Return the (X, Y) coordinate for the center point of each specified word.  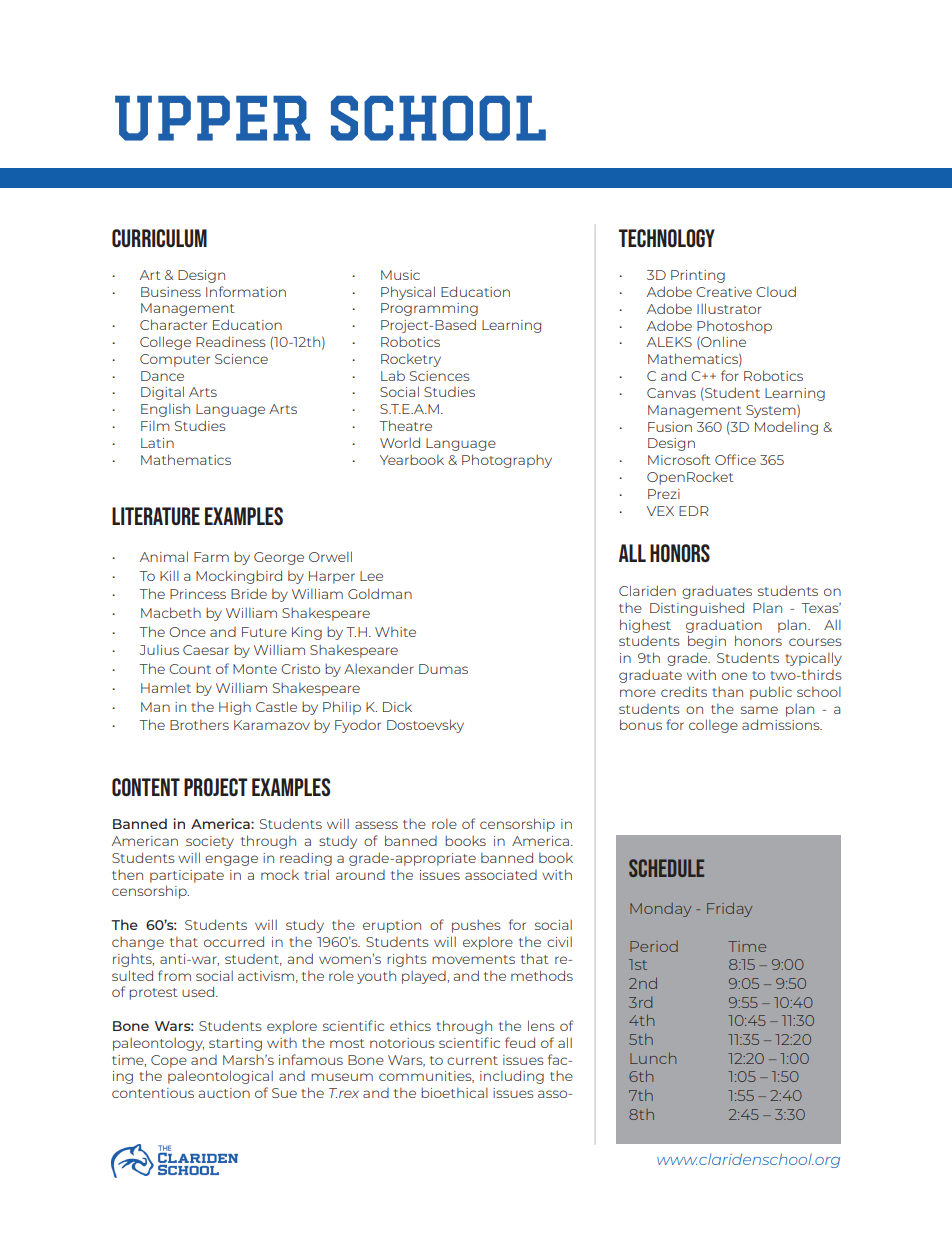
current (472, 1060)
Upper (212, 118)
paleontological (220, 1077)
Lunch (653, 1058)
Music (400, 275)
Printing (698, 276)
